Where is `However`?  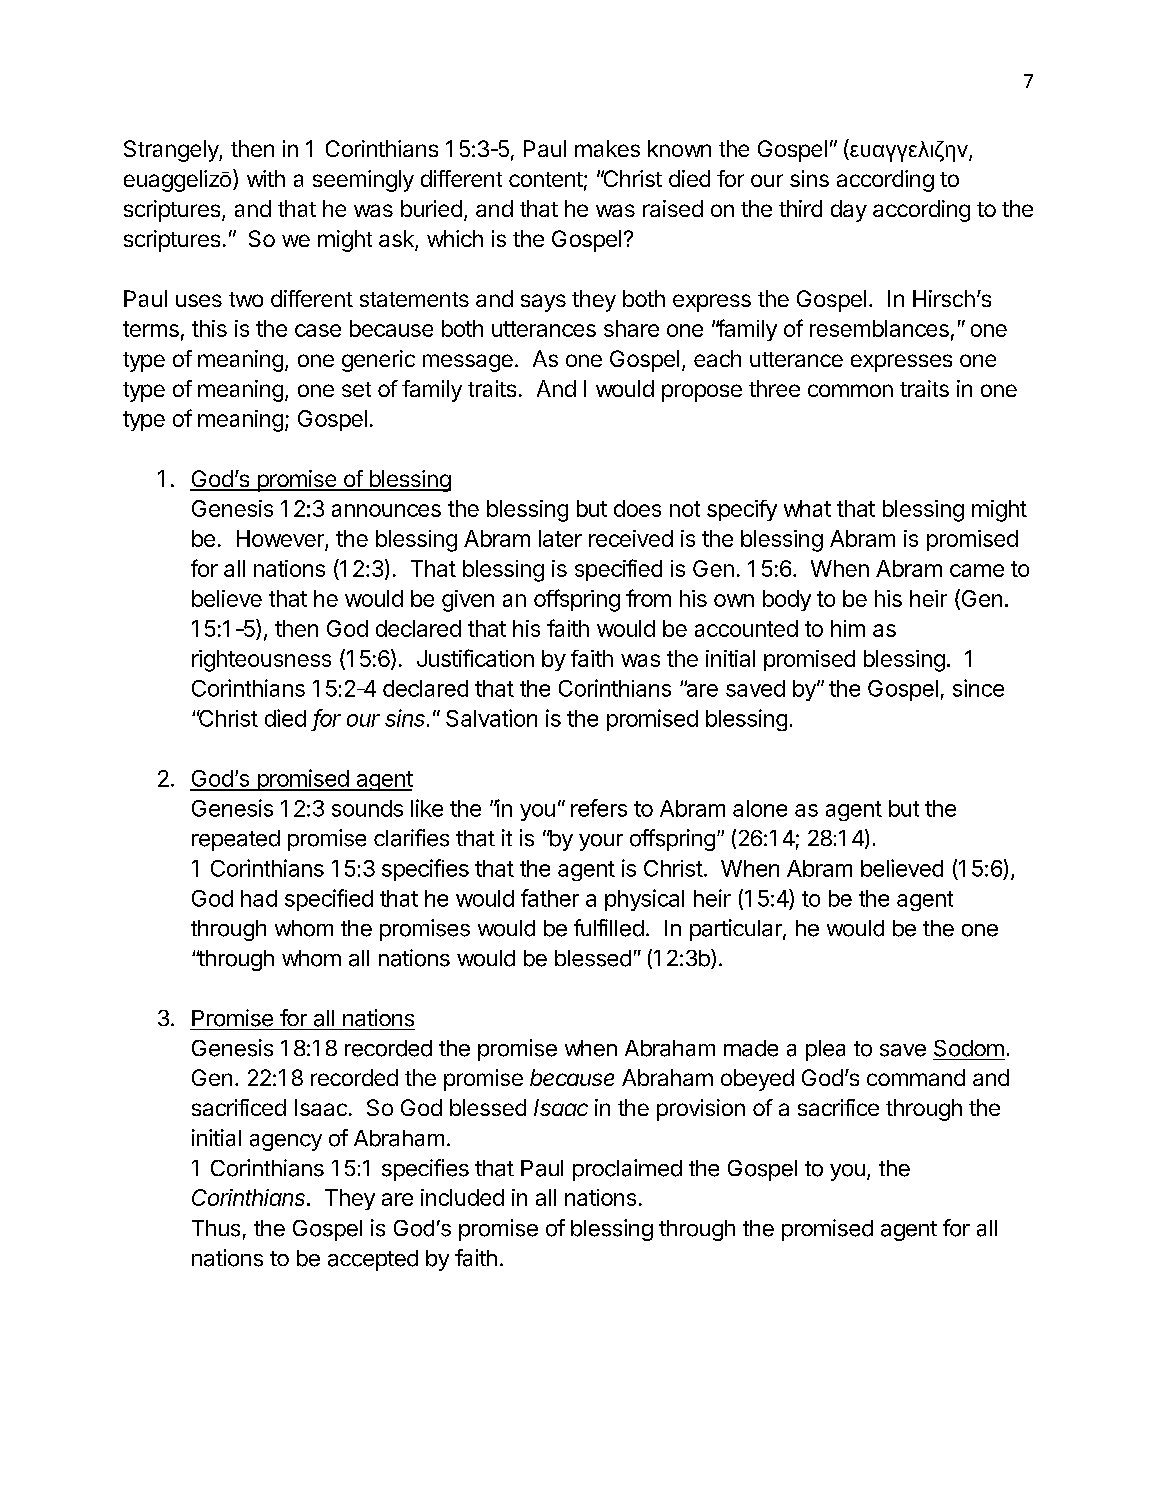 However is located at coordinates (281, 540).
